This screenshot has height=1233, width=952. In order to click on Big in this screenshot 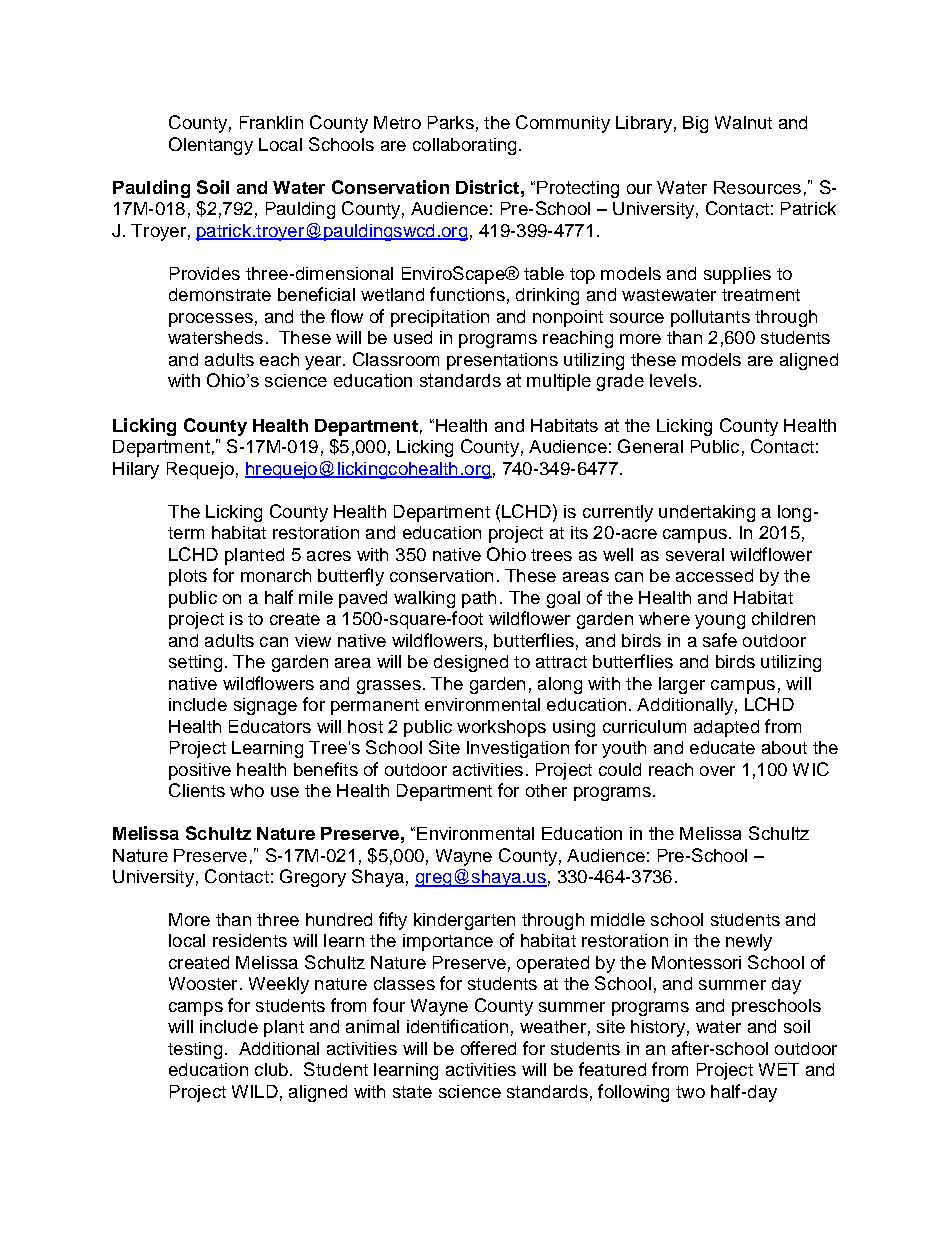, I will do `click(695, 124)`.
